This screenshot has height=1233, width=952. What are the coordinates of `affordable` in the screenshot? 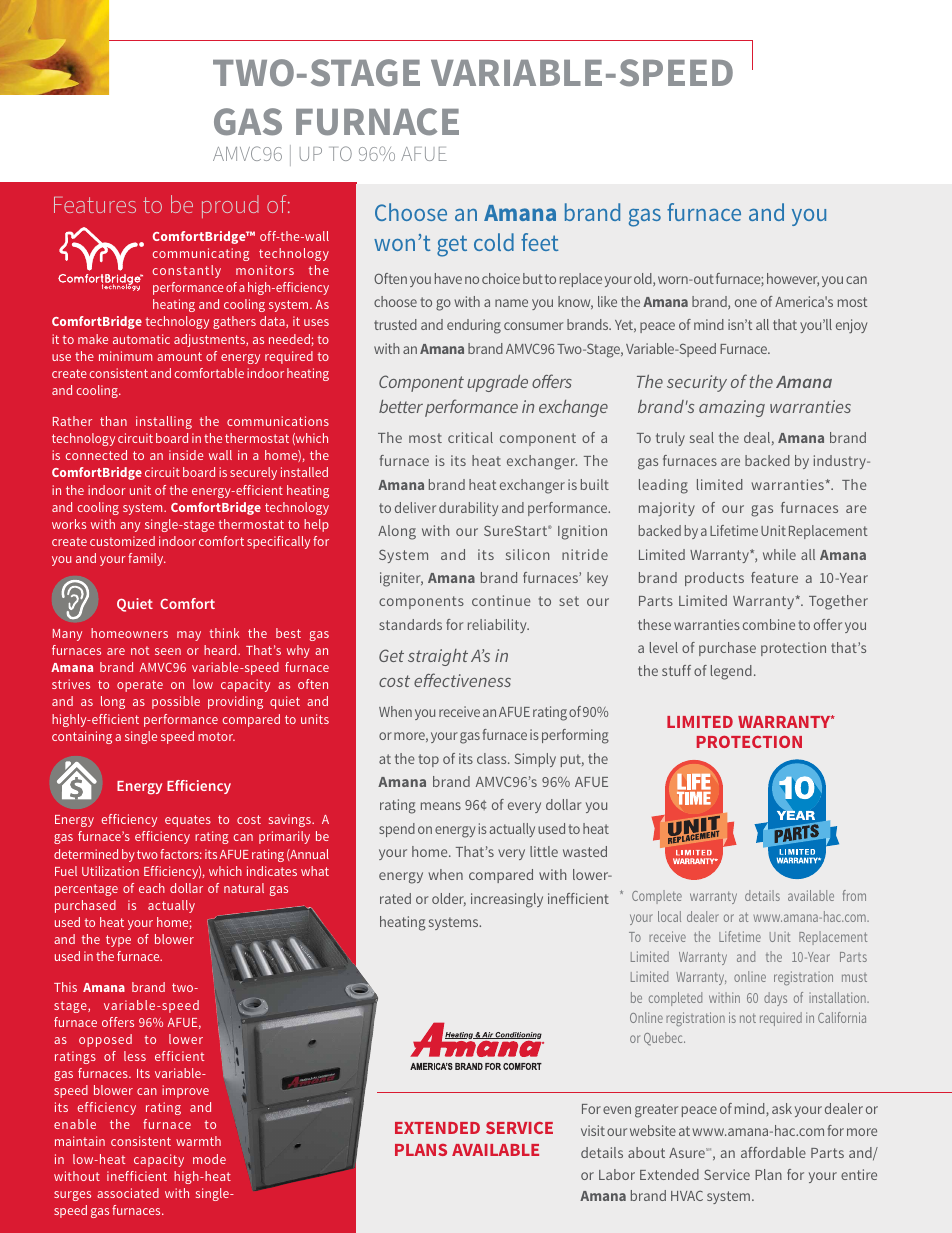 It's located at (773, 1152).
